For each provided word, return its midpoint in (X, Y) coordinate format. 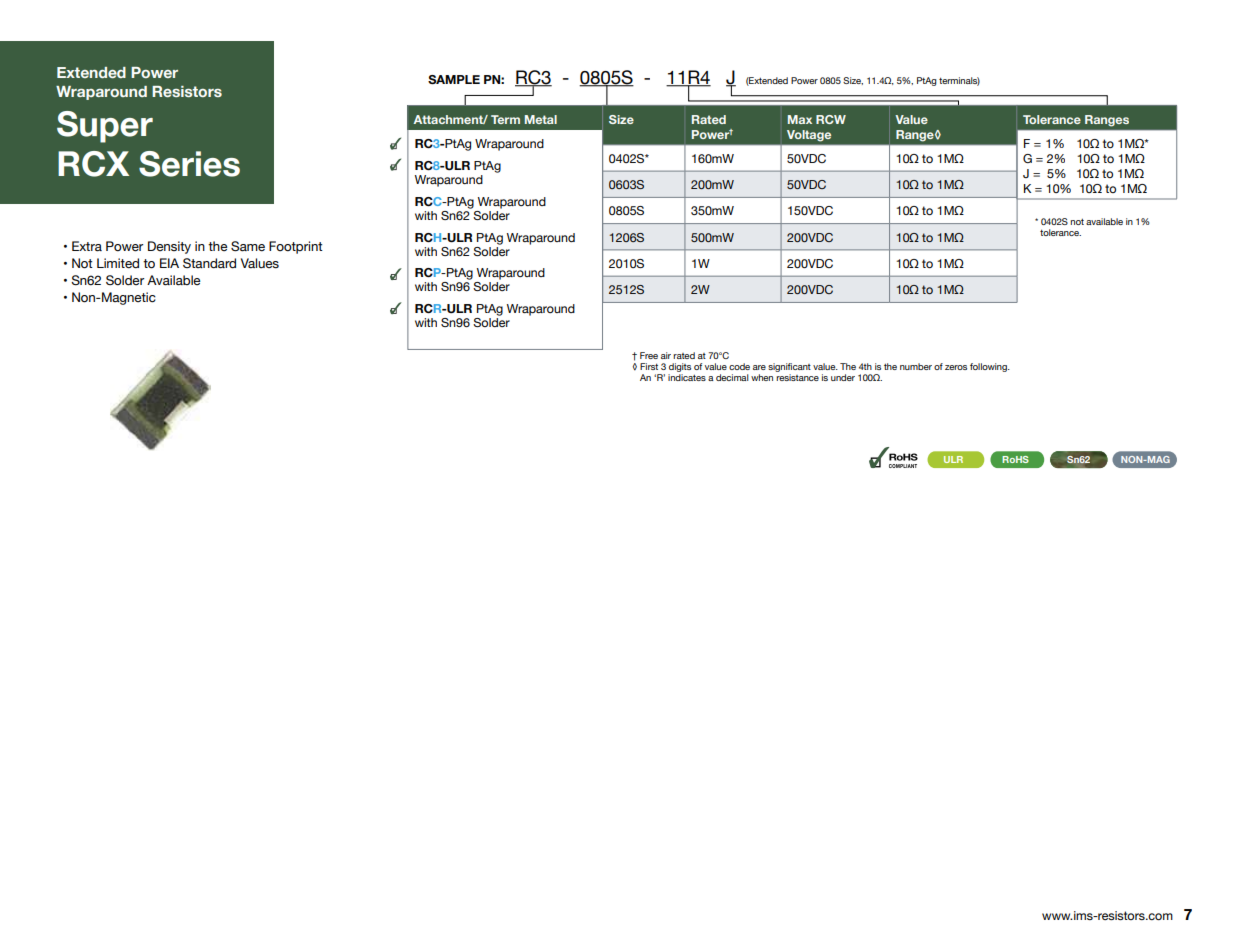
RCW (831, 119)
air (666, 355)
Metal (541, 119)
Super (105, 127)
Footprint (296, 247)
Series (189, 164)
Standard (209, 263)
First (649, 366)
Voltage (809, 135)
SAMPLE (454, 79)
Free (649, 355)
